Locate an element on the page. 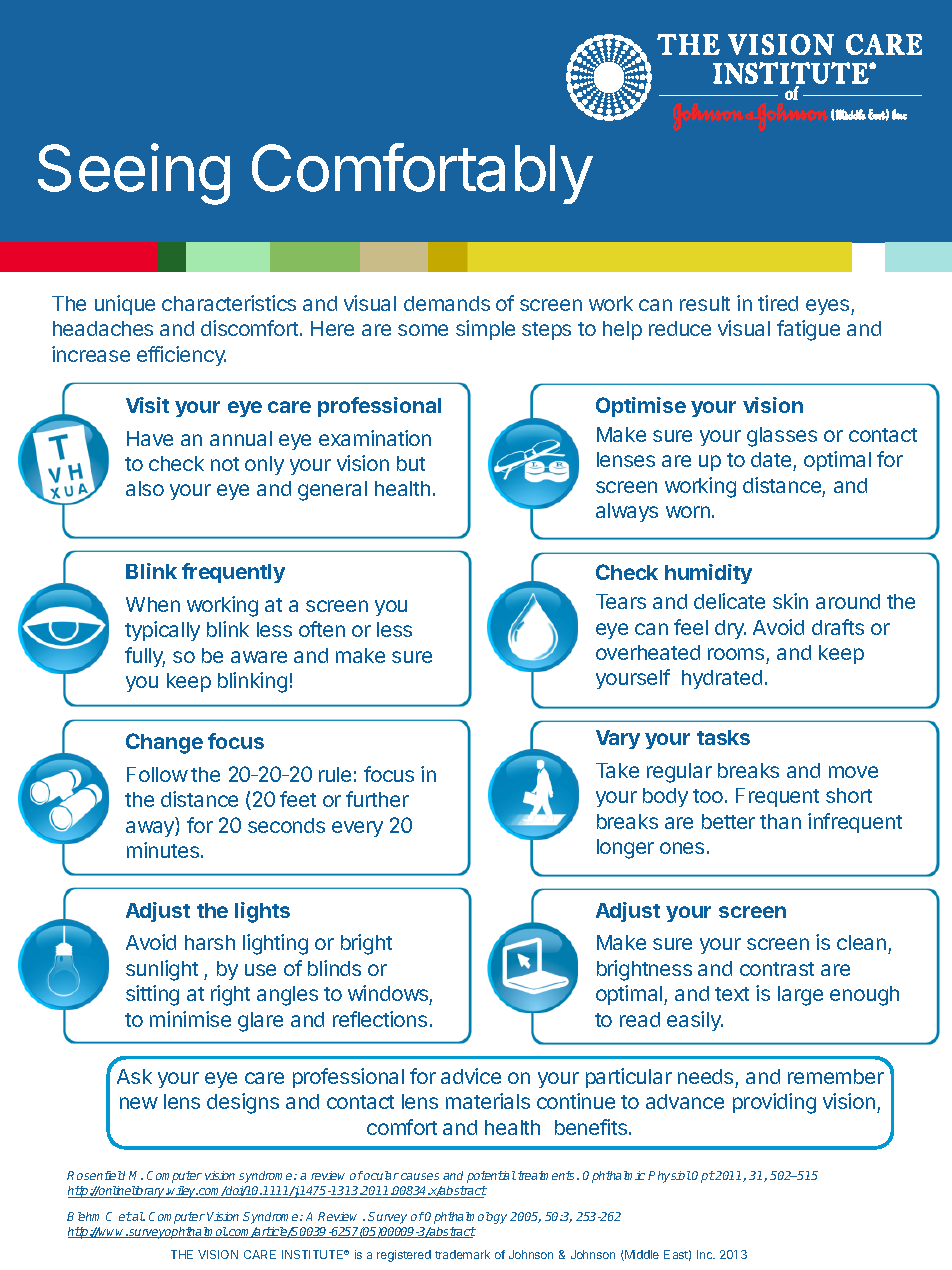 The height and width of the page is (1270, 952). demands is located at coordinates (447, 303).
